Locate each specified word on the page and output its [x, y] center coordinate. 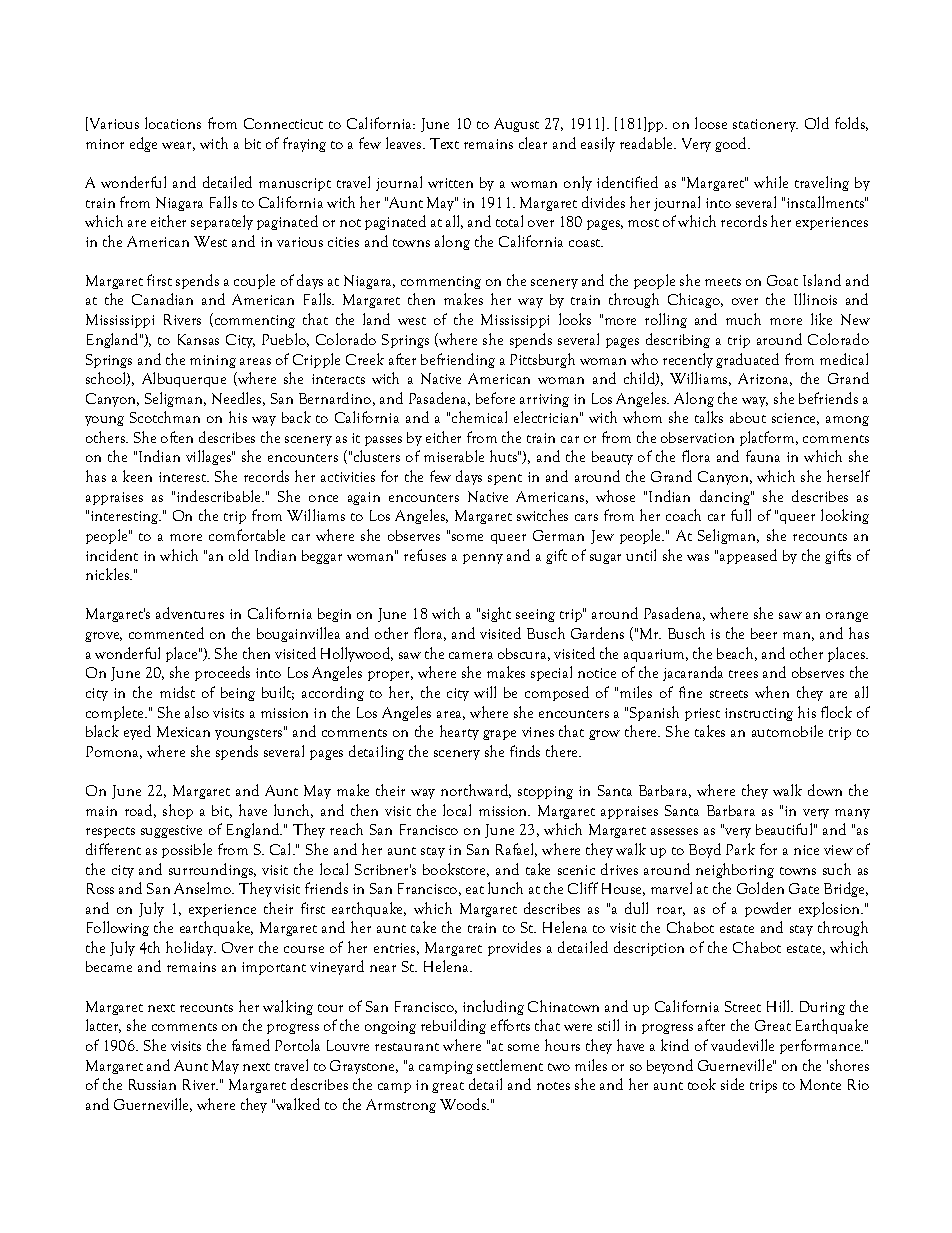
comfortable [247, 535]
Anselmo [204, 888]
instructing [759, 714]
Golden [760, 888]
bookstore [456, 870]
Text [444, 143]
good [732, 144]
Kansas [198, 339]
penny [483, 559]
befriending [458, 360]
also [197, 712]
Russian [152, 1084]
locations [173, 123]
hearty [459, 732]
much [743, 319]
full [741, 515]
